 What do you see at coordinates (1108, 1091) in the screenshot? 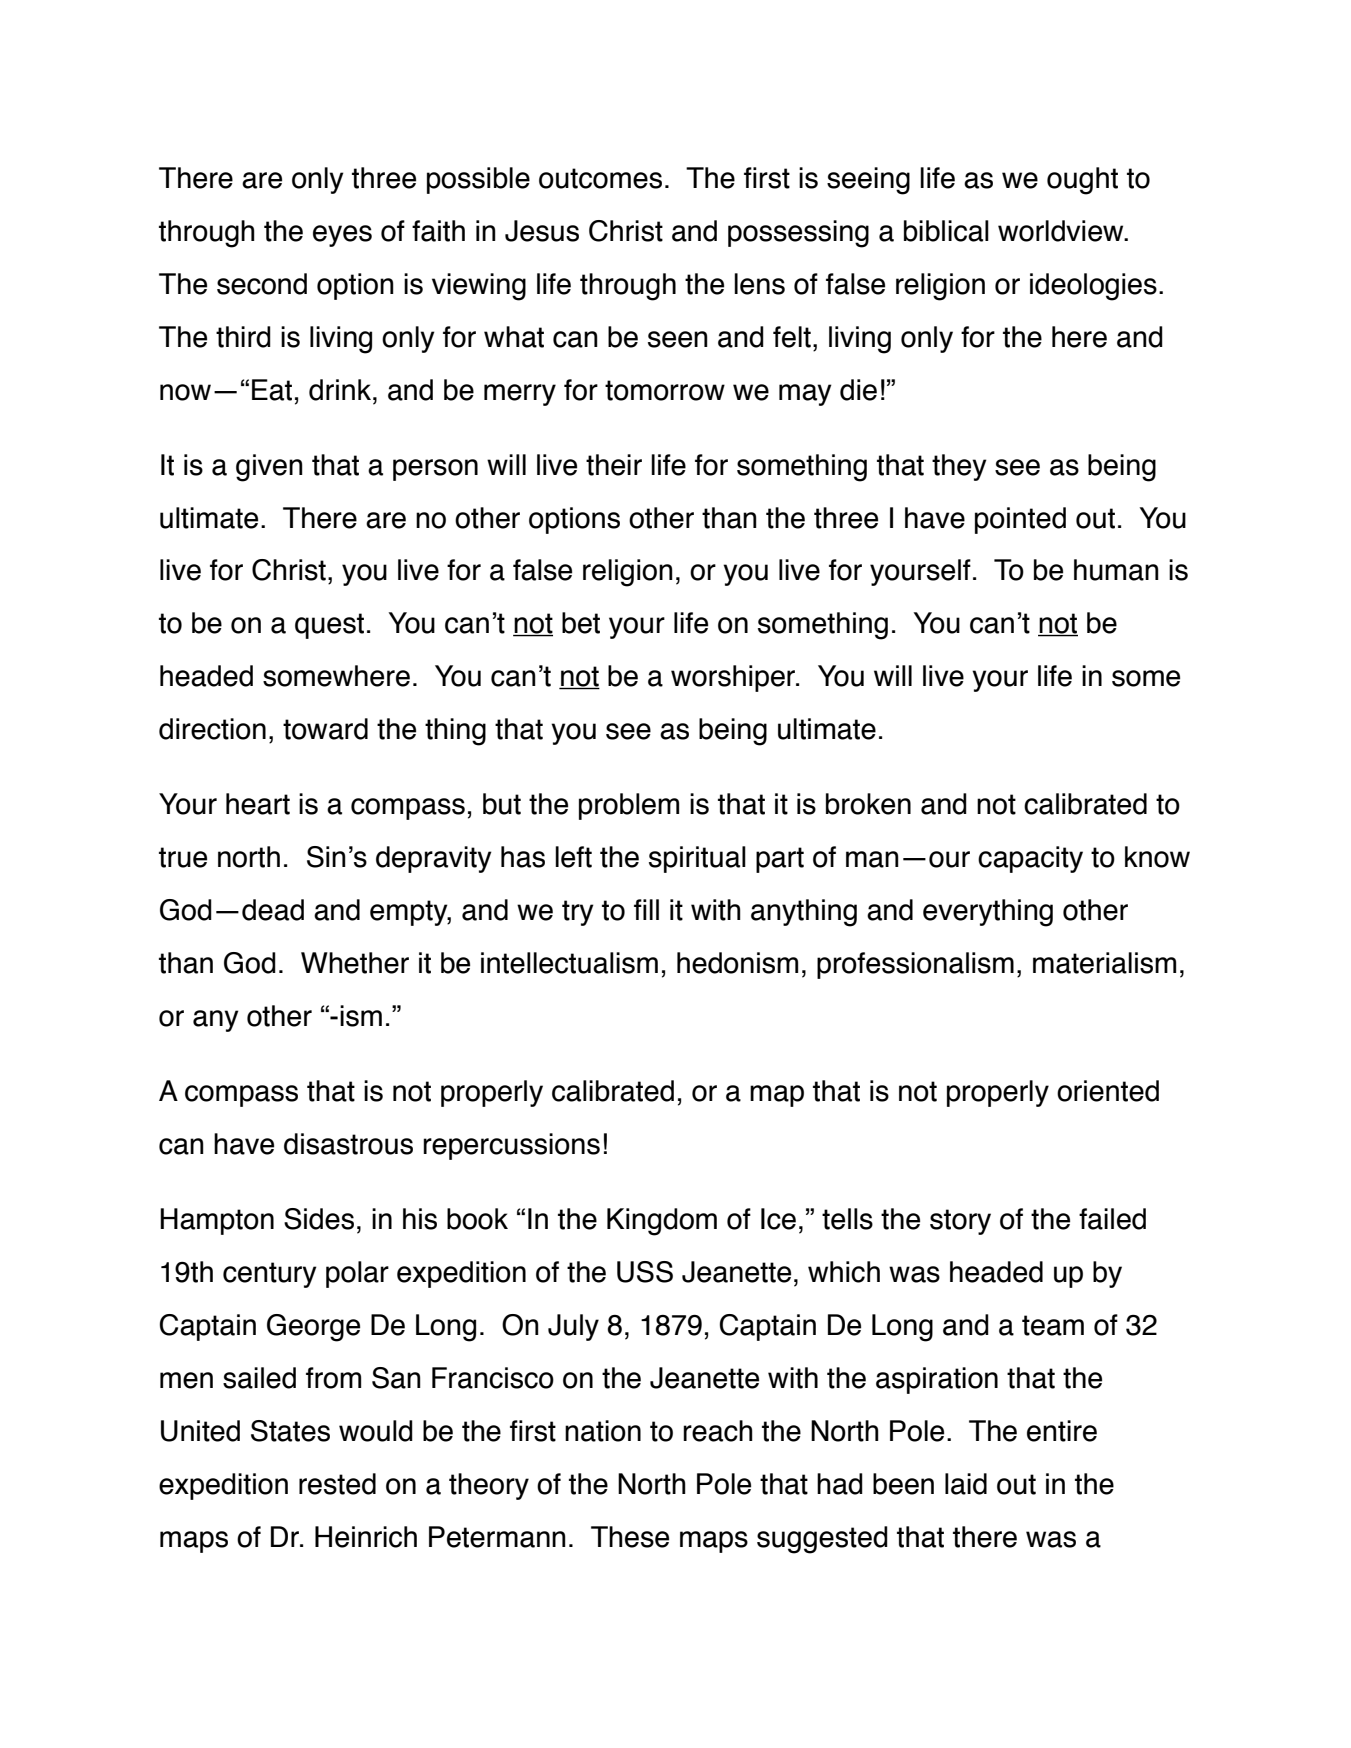
I see `oriented` at bounding box center [1108, 1091].
